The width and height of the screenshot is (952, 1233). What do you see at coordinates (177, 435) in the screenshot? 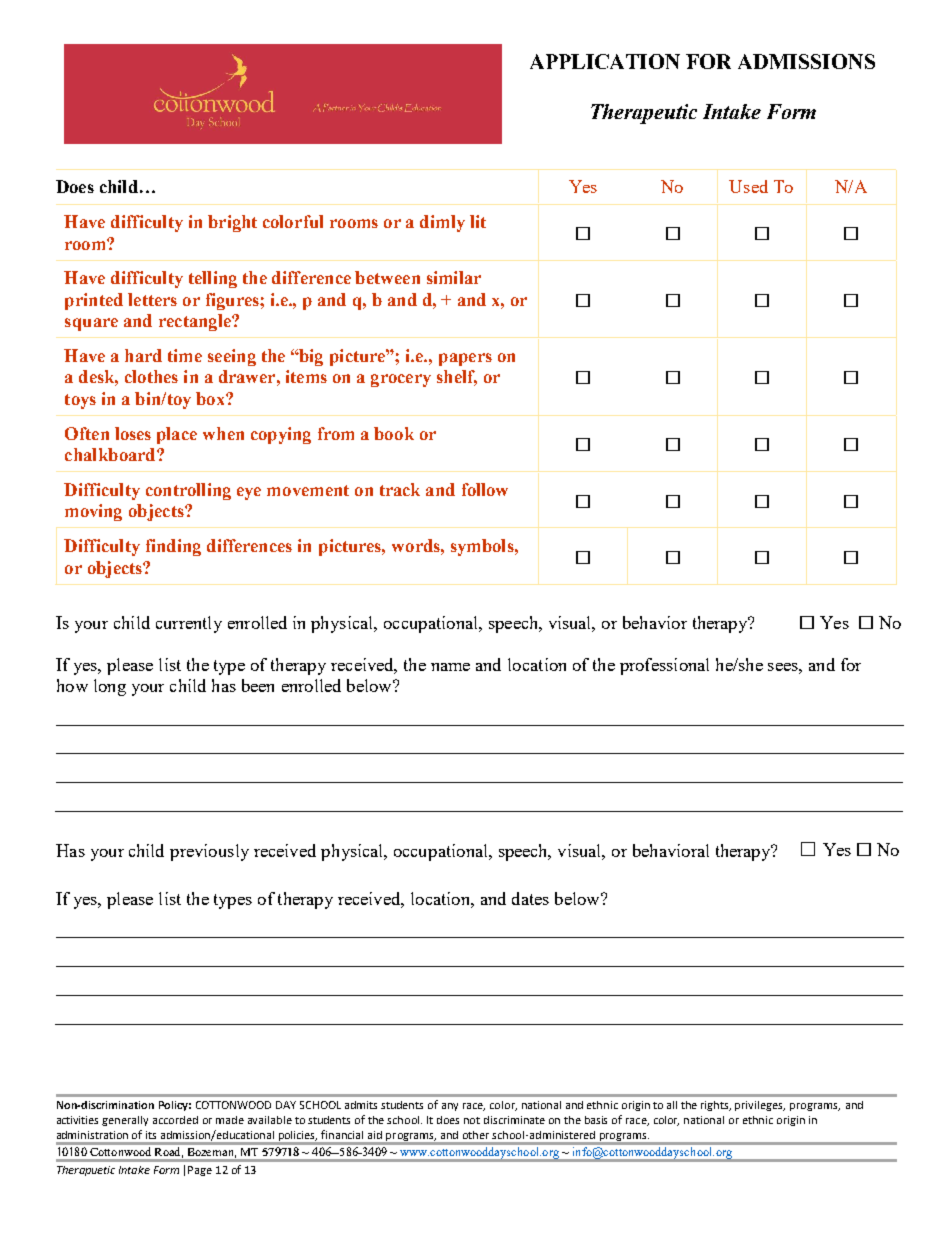
I see `place` at bounding box center [177, 435].
